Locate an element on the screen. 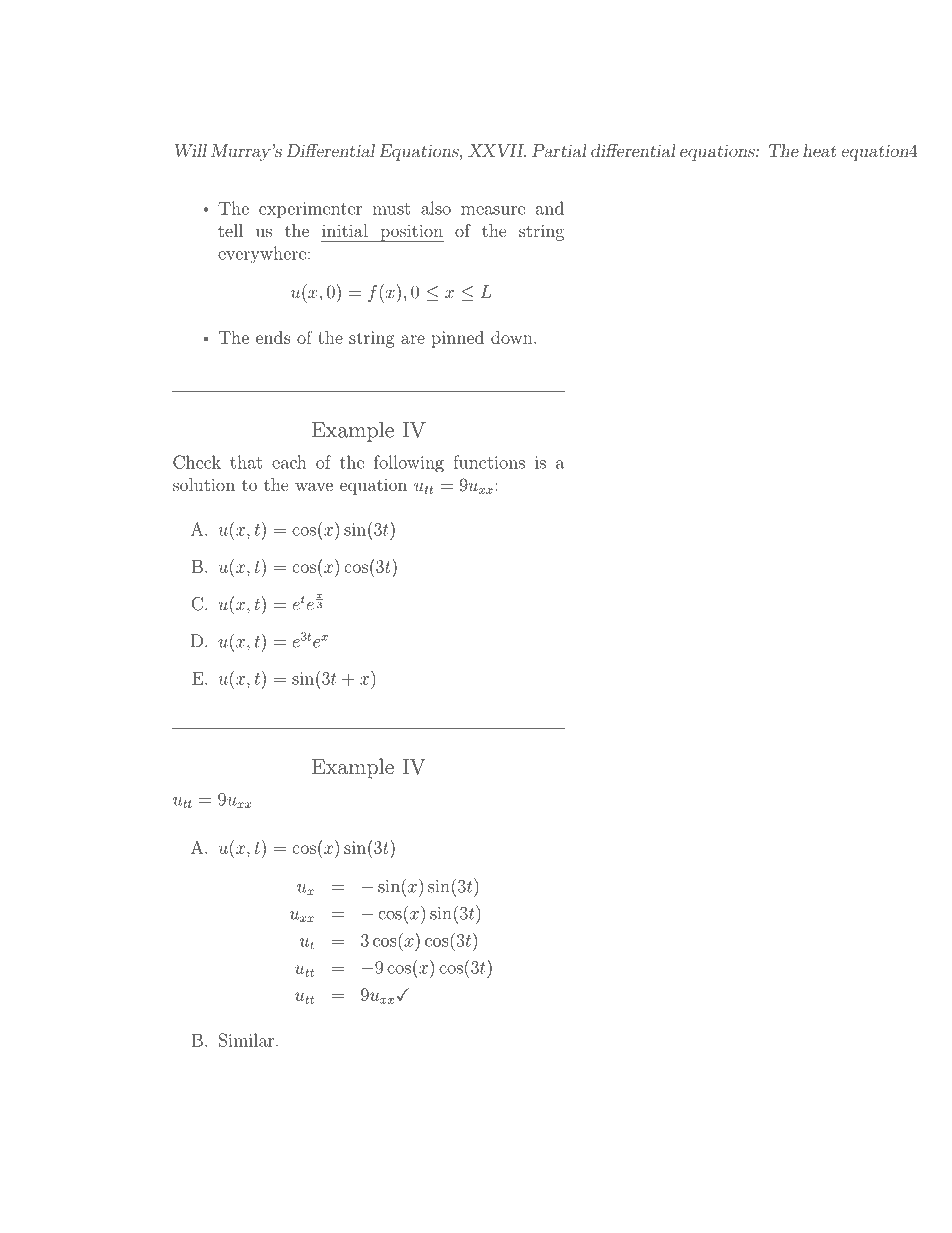 The image size is (952, 1233). each is located at coordinates (289, 462).
